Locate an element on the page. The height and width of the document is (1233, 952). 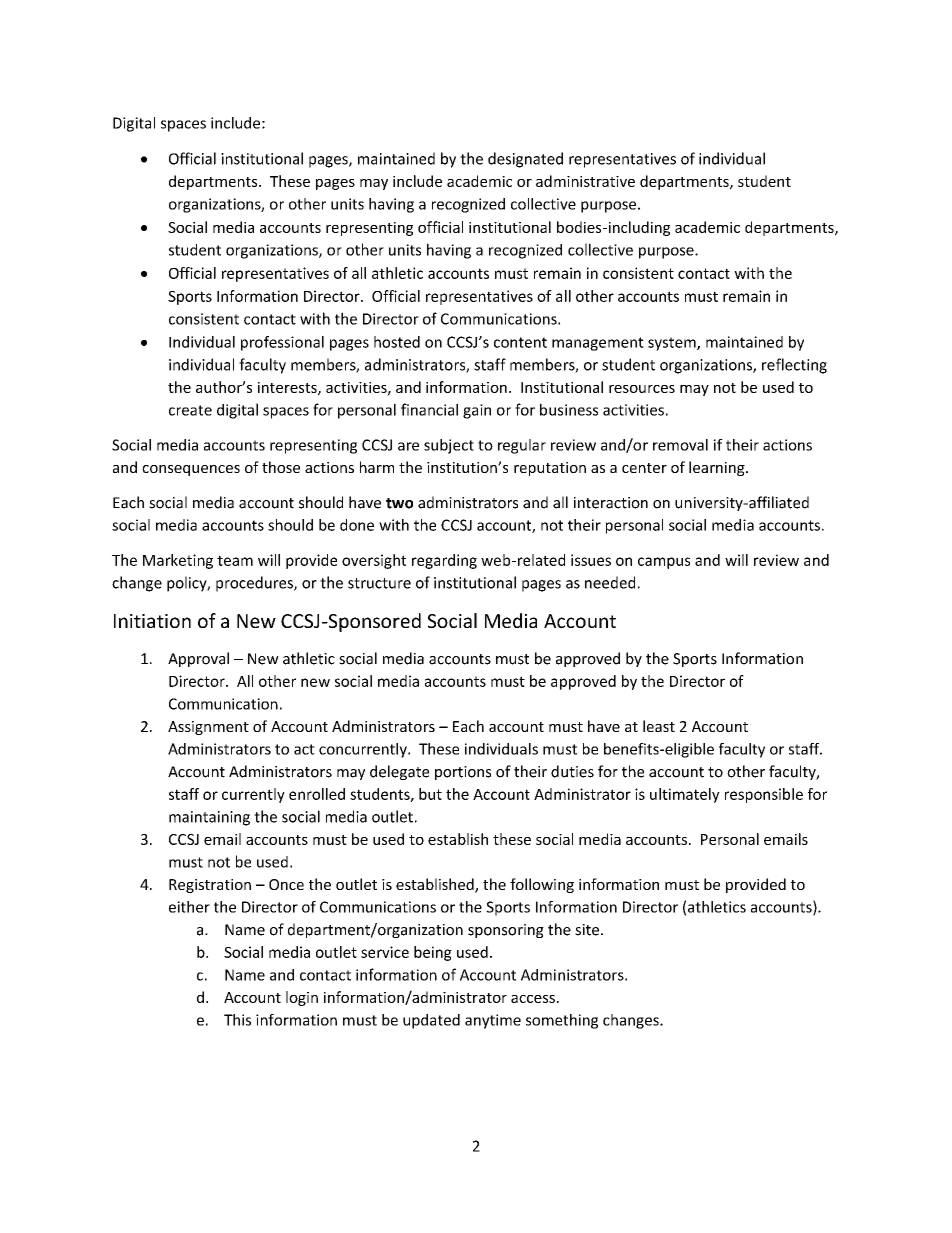
something is located at coordinates (562, 1021).
